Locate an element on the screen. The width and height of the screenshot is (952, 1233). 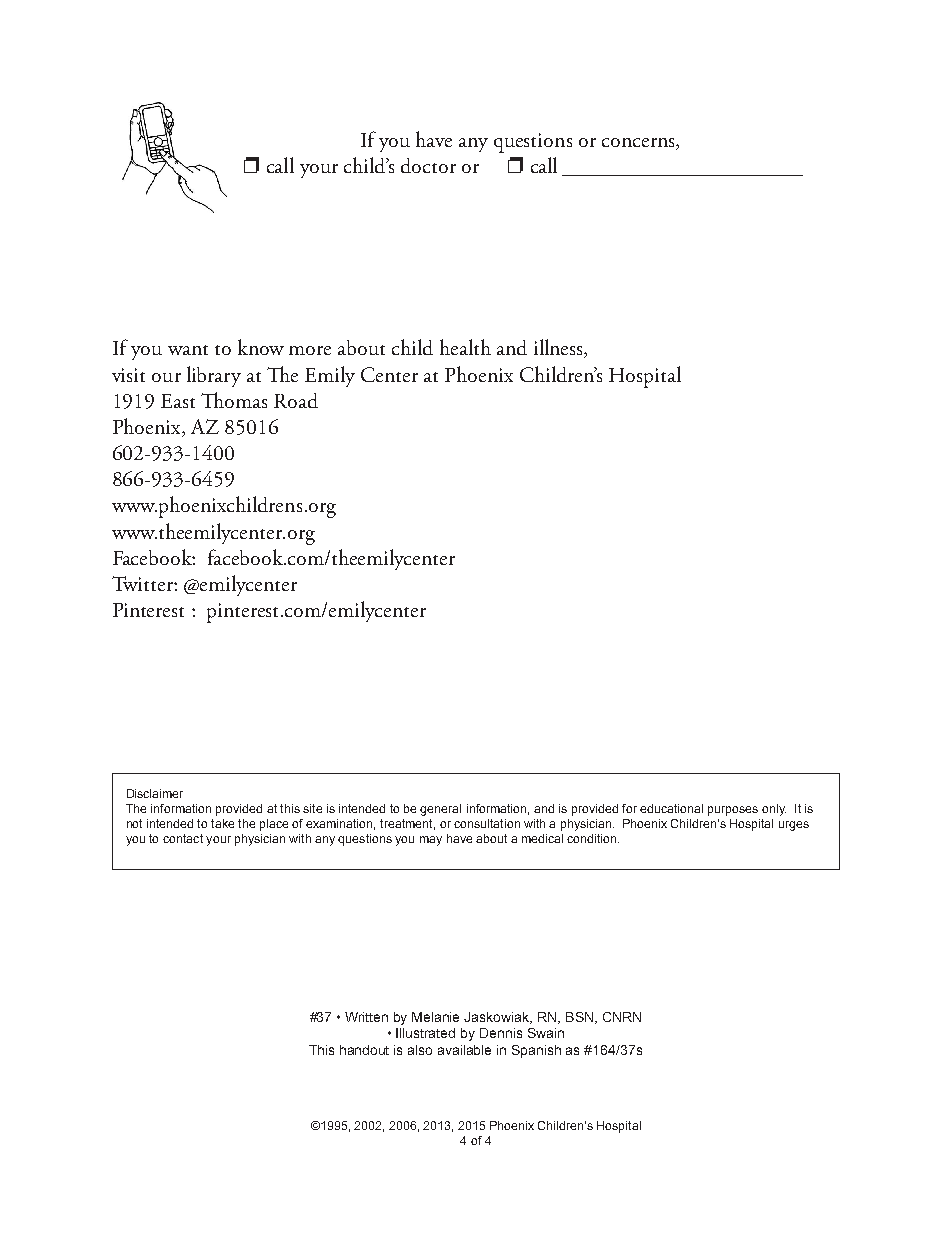
Twitter is located at coordinates (143, 583).
